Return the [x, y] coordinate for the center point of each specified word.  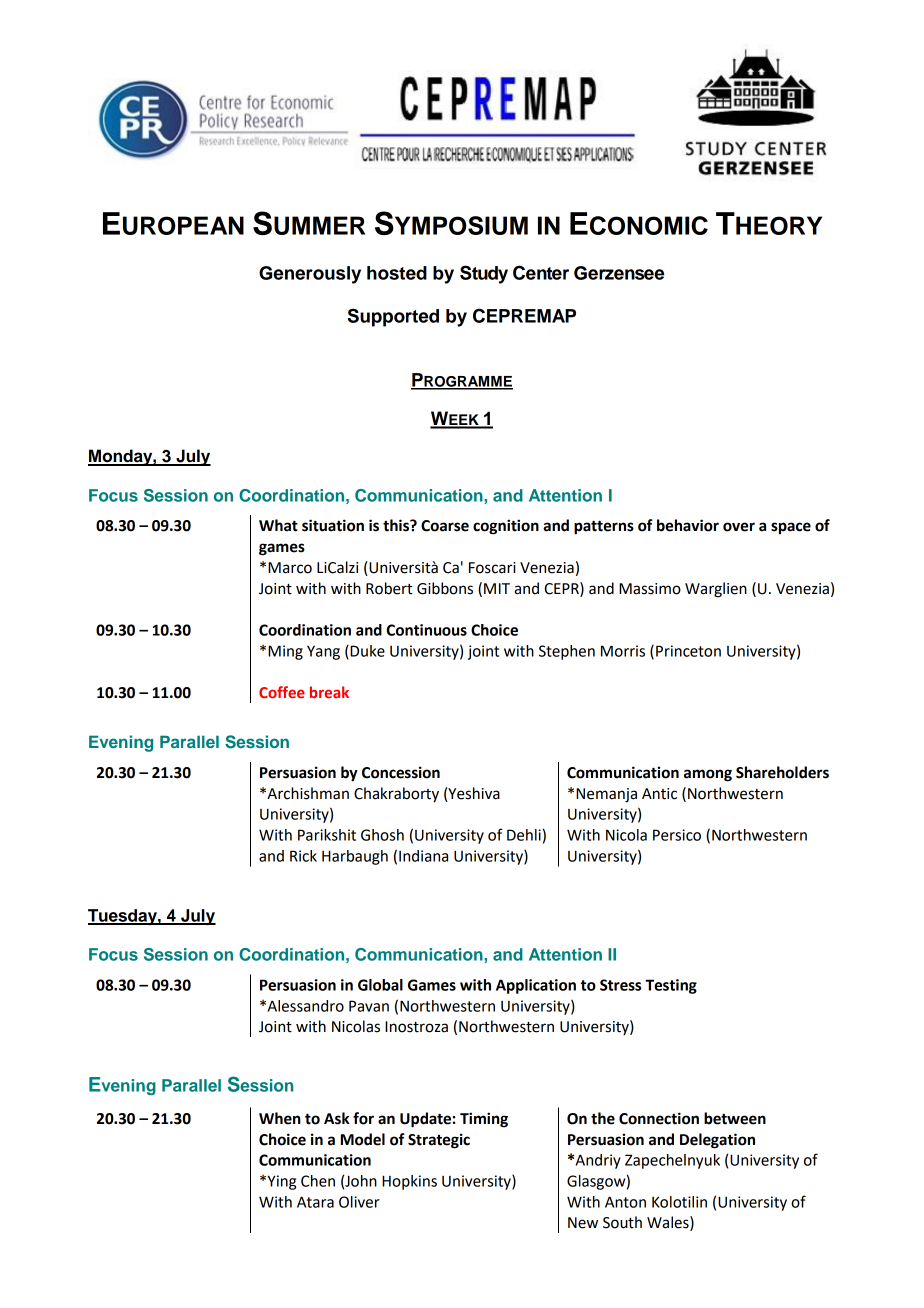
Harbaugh [355, 857]
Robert [389, 588]
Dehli [524, 835]
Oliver [359, 1202]
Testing [671, 986]
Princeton [688, 651]
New [583, 1223]
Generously [310, 275]
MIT [497, 588]
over [739, 527]
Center [541, 272]
